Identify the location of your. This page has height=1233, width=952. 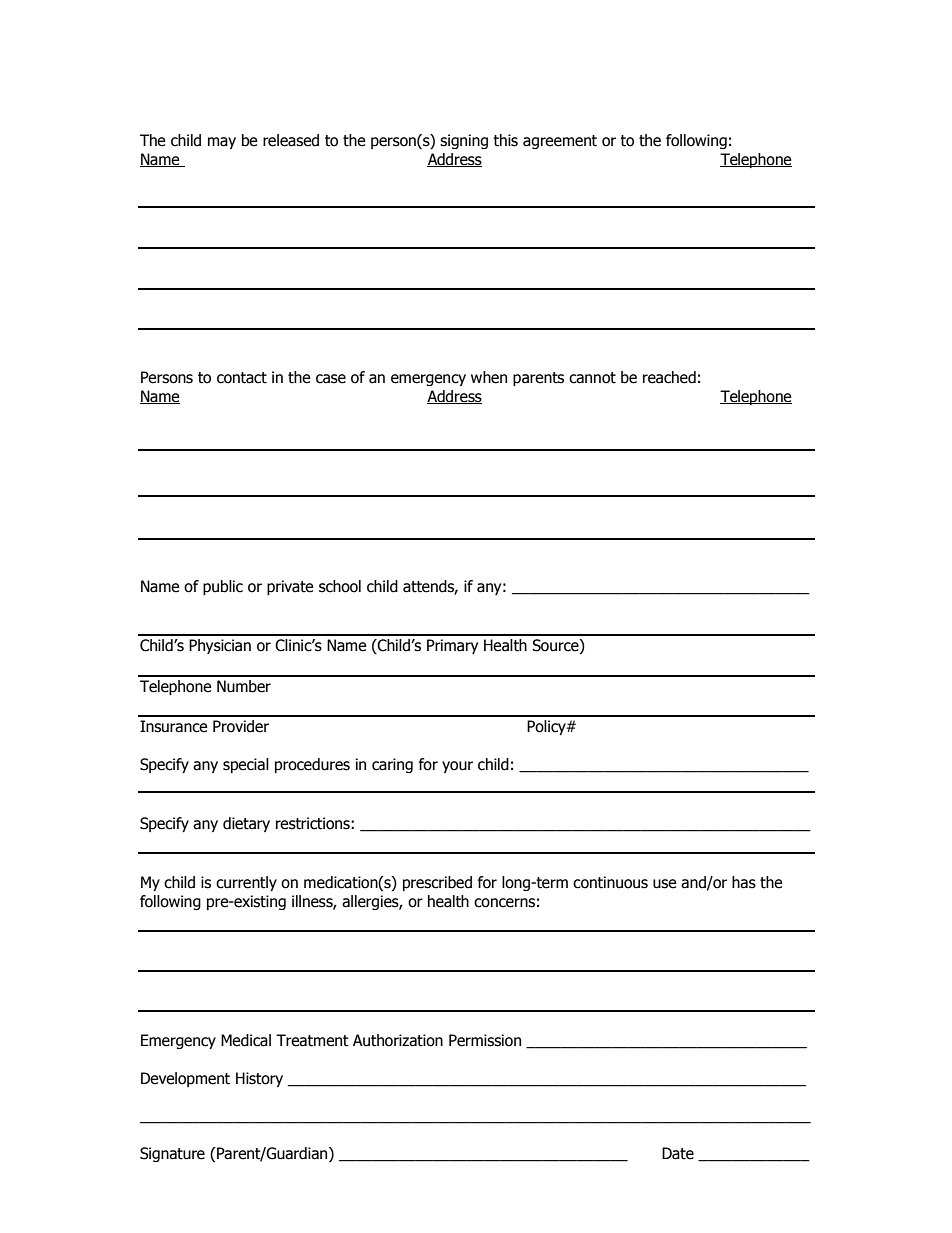
(457, 767).
